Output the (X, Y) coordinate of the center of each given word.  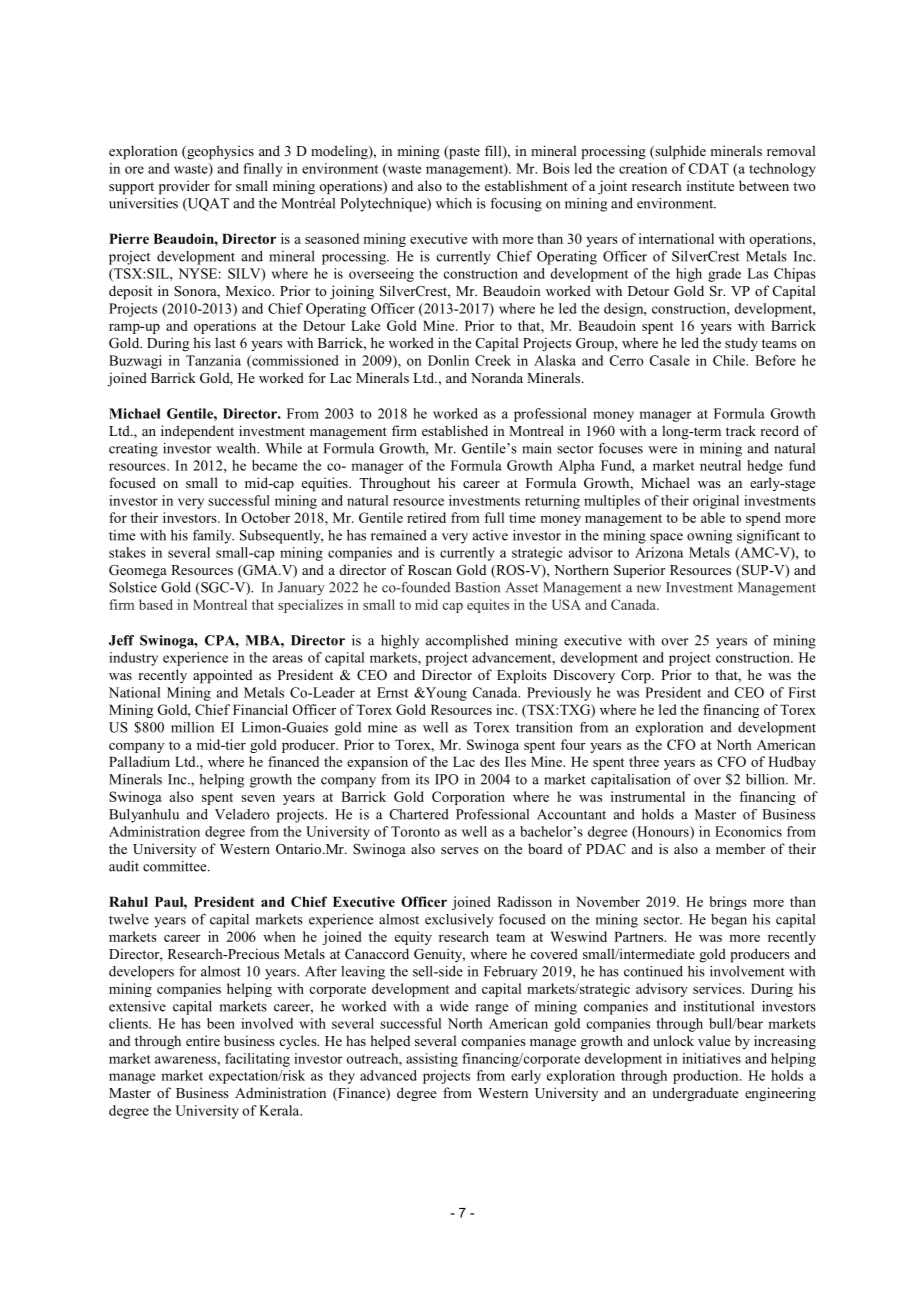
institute (710, 185)
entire (203, 1040)
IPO (447, 779)
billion (766, 779)
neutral (720, 465)
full (494, 517)
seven (258, 798)
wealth (237, 448)
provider (184, 187)
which (454, 203)
